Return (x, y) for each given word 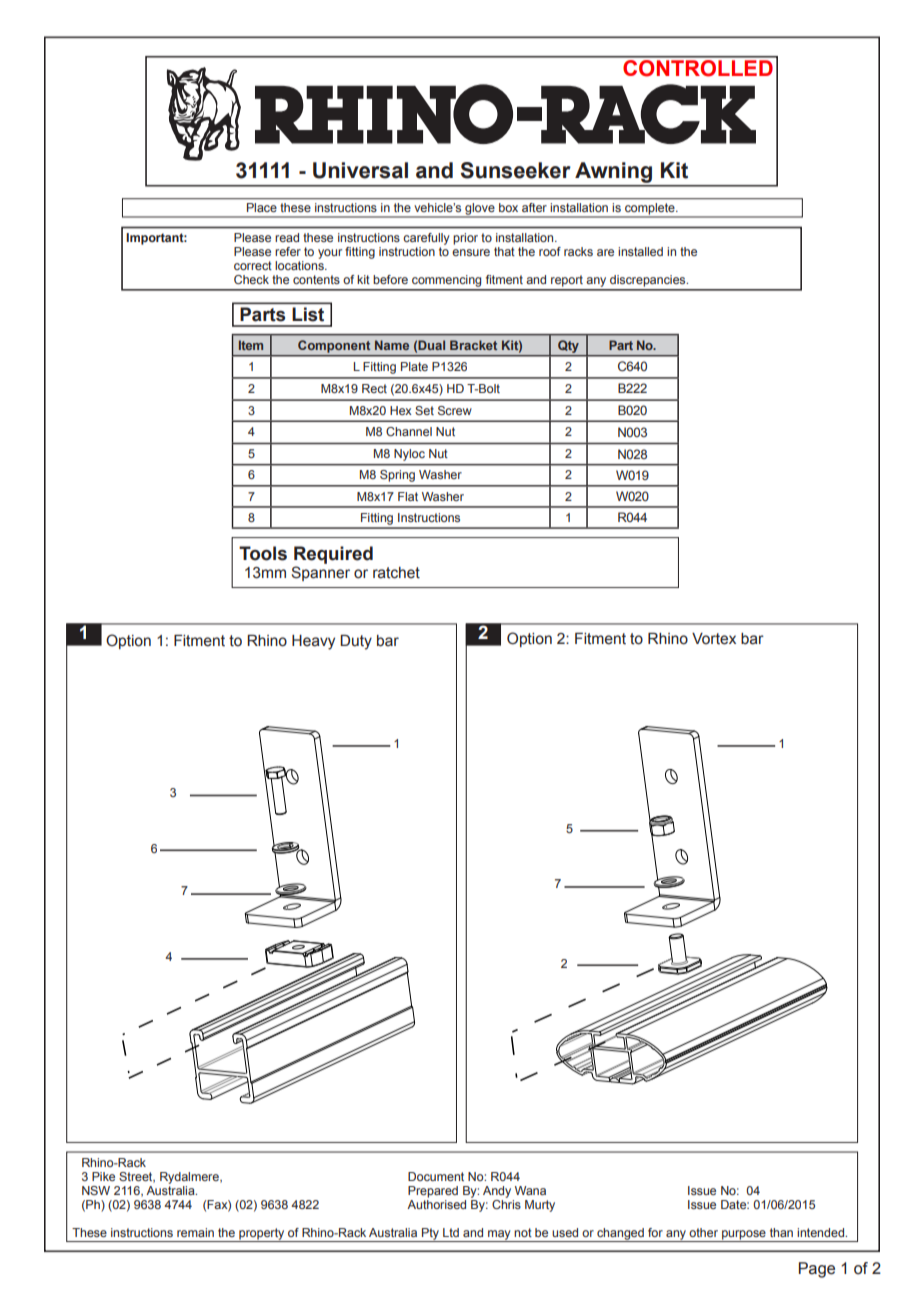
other (703, 1232)
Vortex (714, 639)
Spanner (320, 573)
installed (640, 251)
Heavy (313, 642)
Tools (263, 553)
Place (262, 207)
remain (195, 1232)
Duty (356, 642)
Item (251, 345)
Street (137, 1177)
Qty (568, 346)
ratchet (396, 573)
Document (436, 1176)
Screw (455, 410)
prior (465, 239)
